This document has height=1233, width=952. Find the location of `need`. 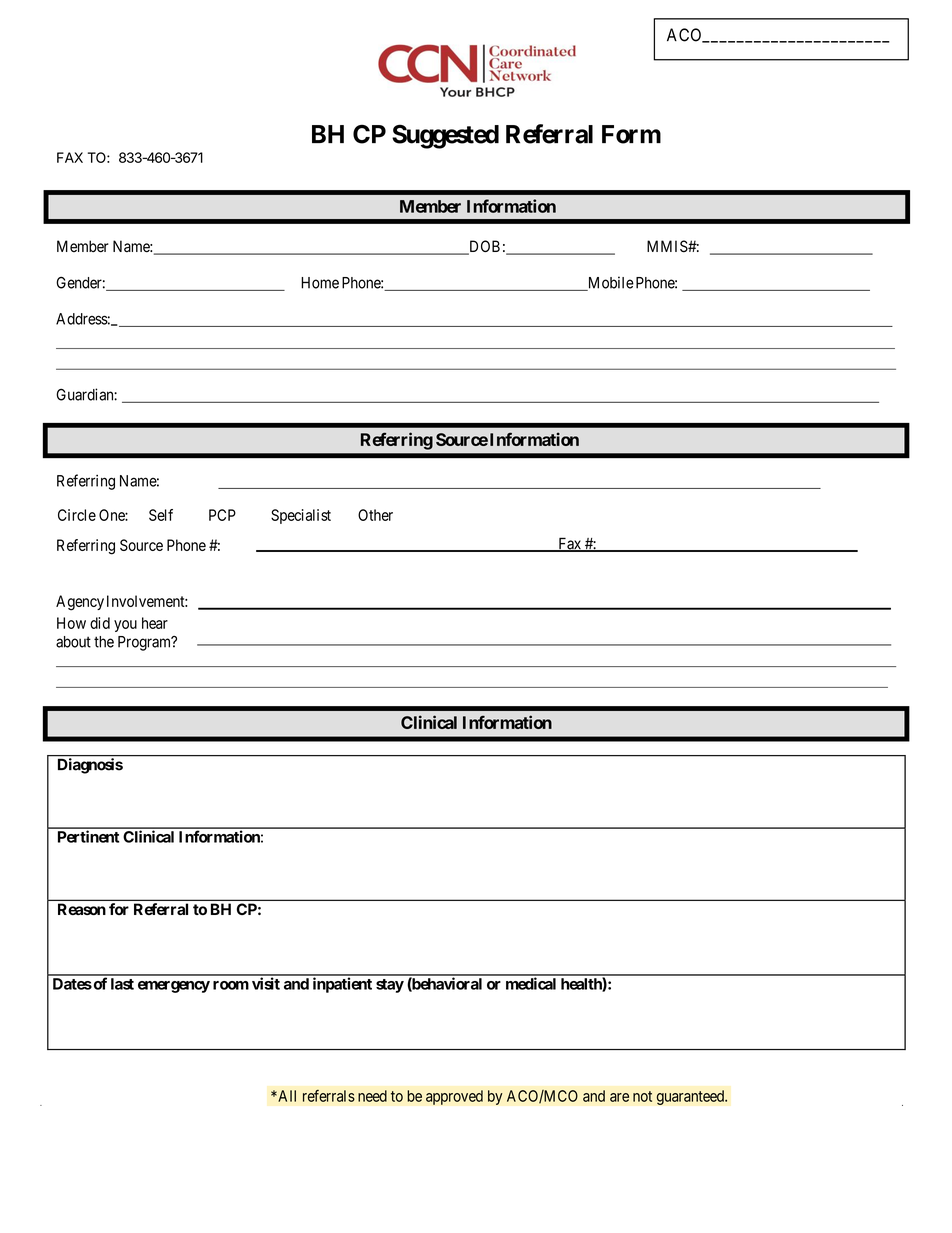

need is located at coordinates (372, 1096).
